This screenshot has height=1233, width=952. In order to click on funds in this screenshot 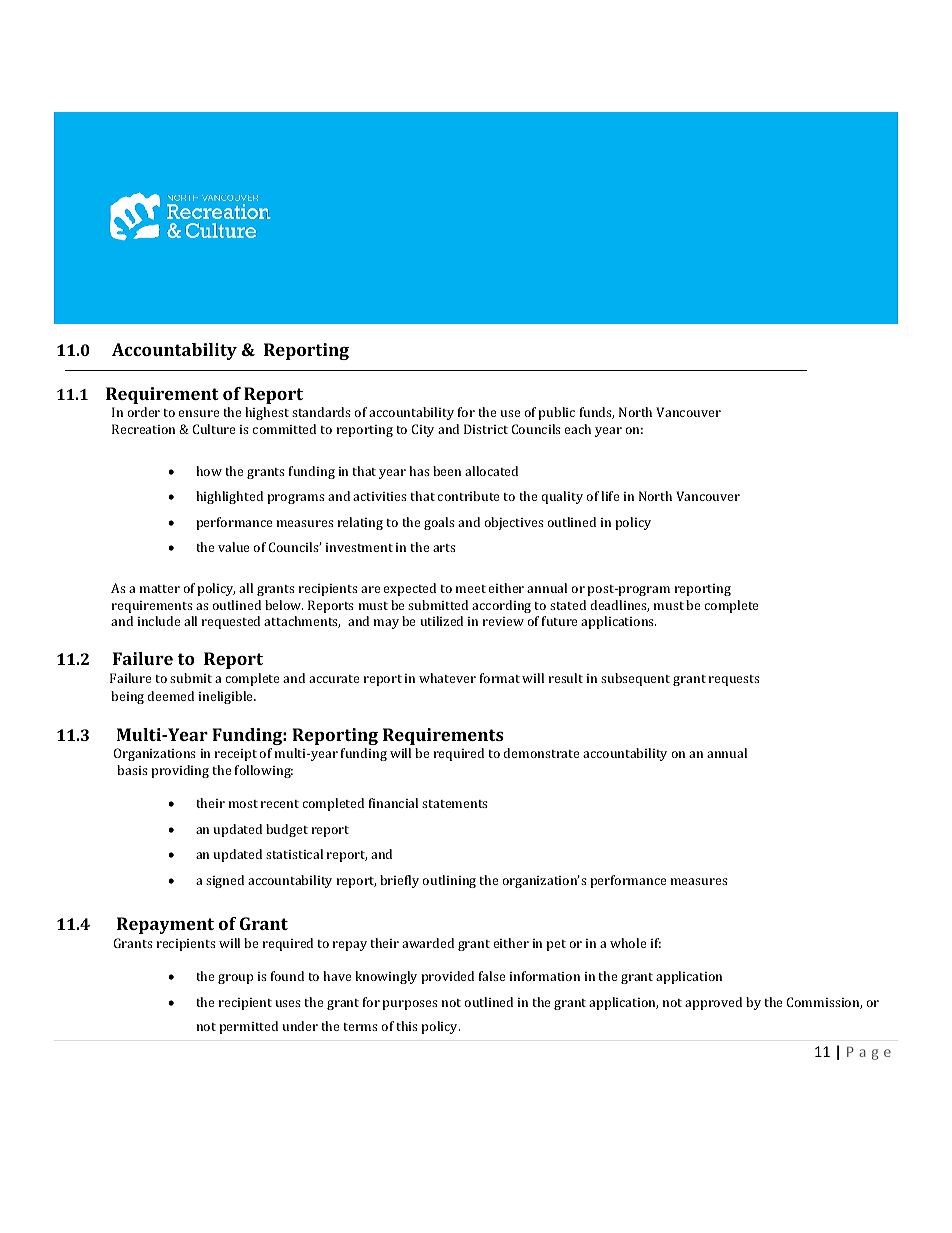, I will do `click(597, 413)`.
